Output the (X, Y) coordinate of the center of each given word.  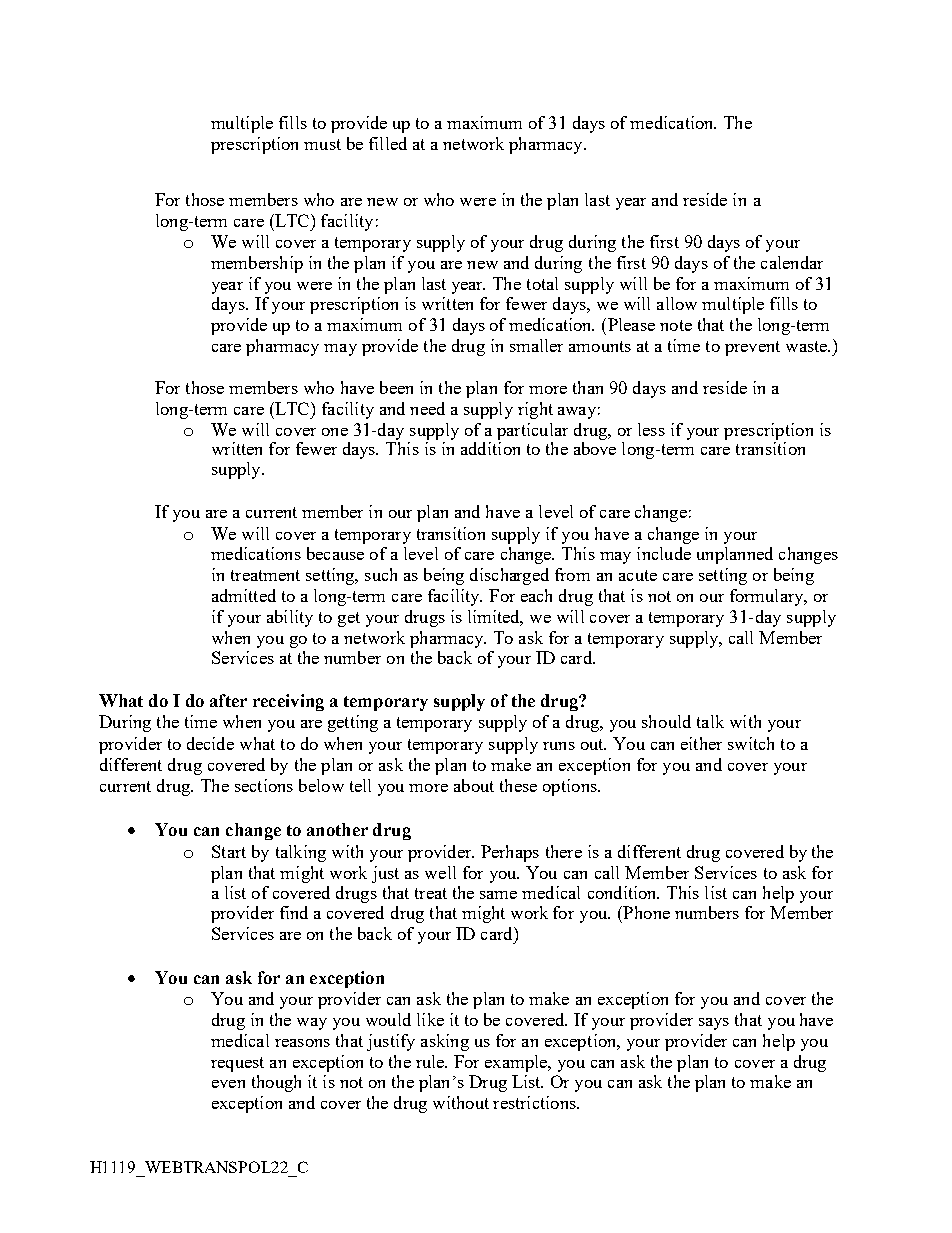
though (276, 1083)
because (335, 553)
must (322, 144)
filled (388, 143)
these (518, 785)
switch (751, 743)
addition (490, 448)
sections (264, 785)
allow (677, 303)
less (651, 429)
